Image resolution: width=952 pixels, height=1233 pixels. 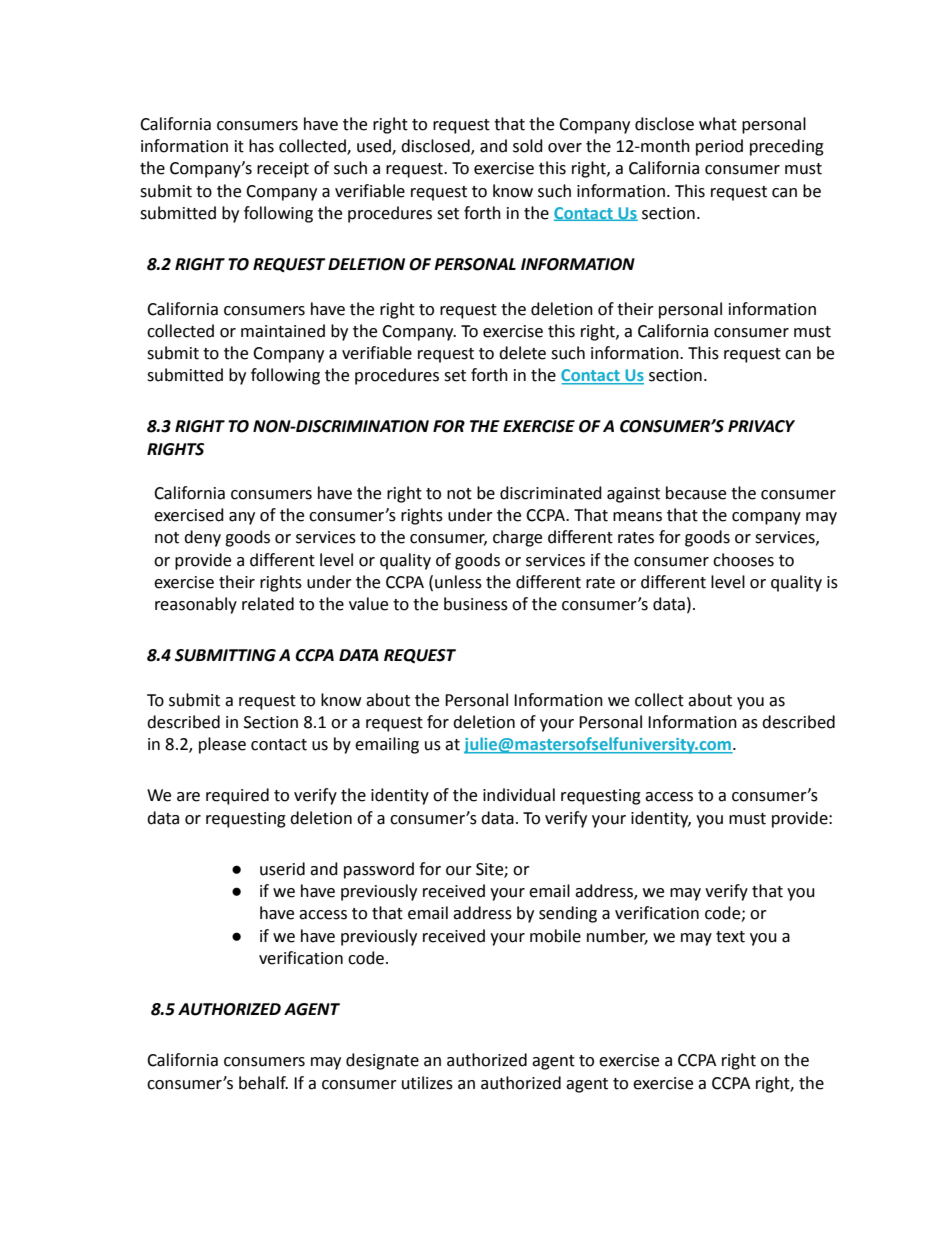 I want to click on sold, so click(x=528, y=146).
